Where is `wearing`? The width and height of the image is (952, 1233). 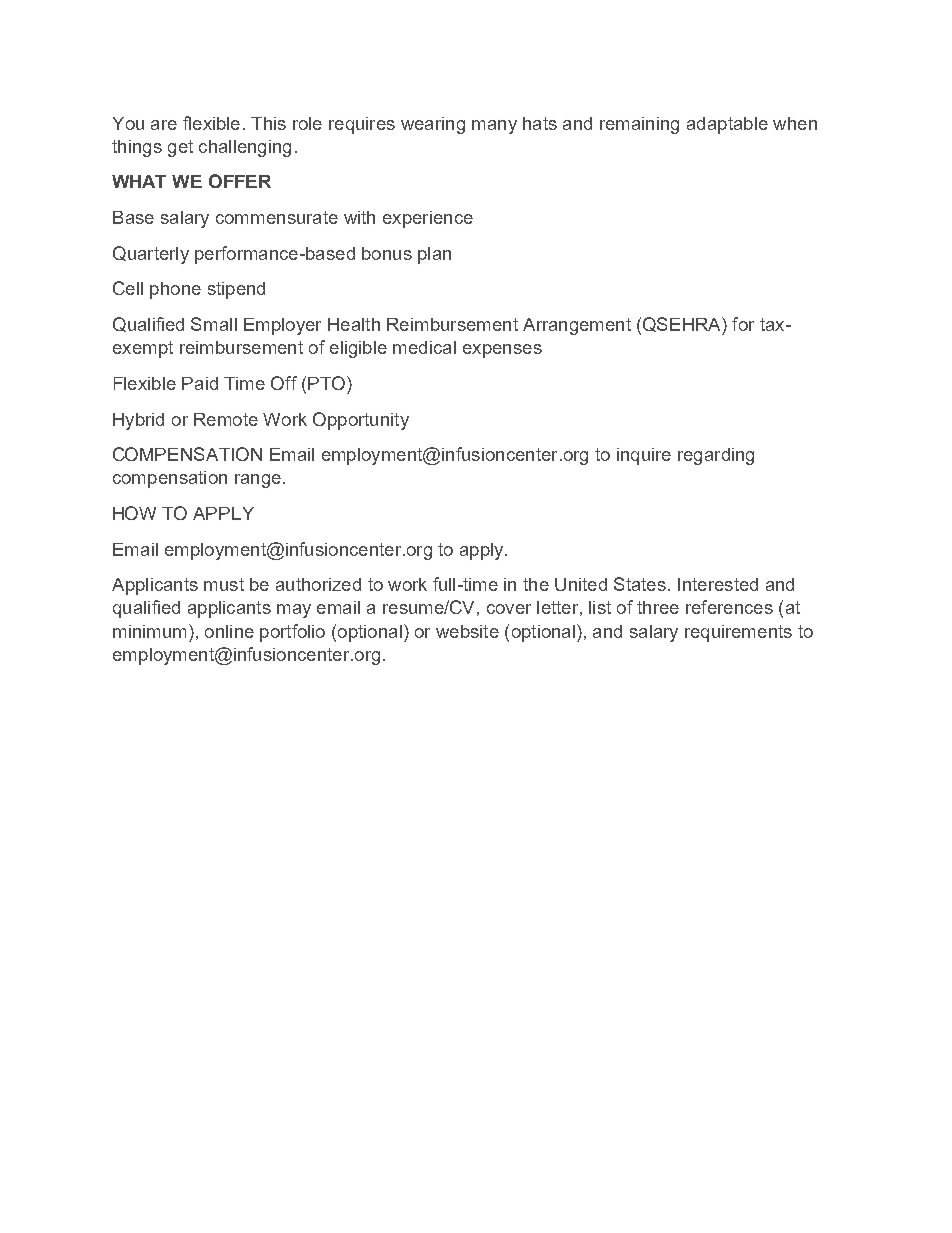
wearing is located at coordinates (433, 125).
